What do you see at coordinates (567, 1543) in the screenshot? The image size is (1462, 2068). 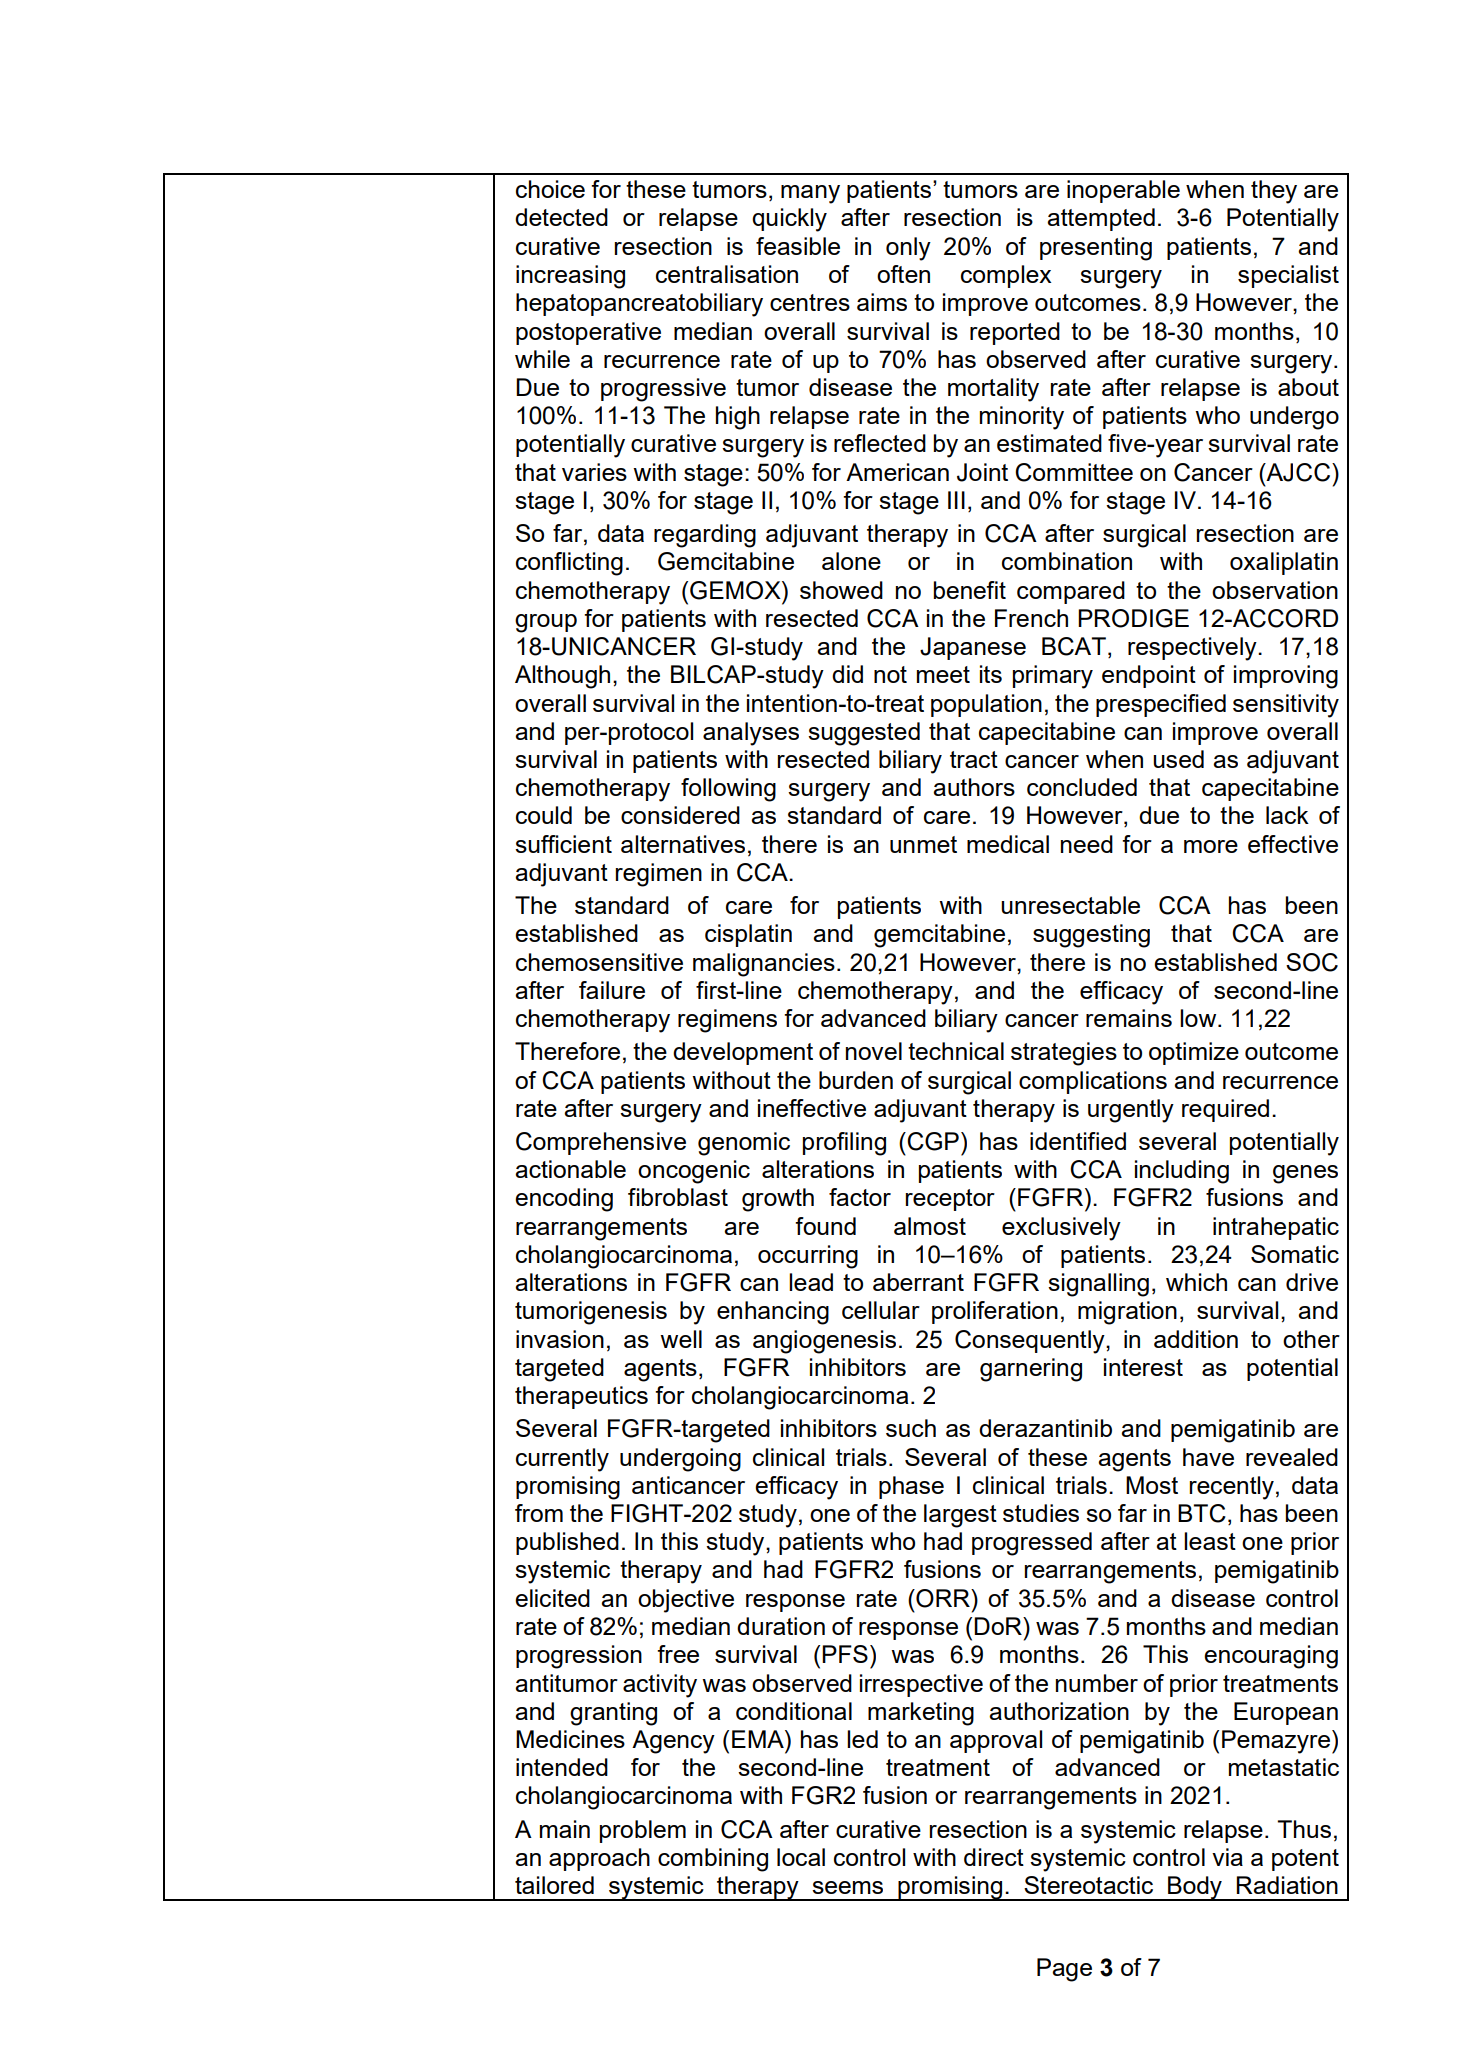 I see `published` at bounding box center [567, 1543].
